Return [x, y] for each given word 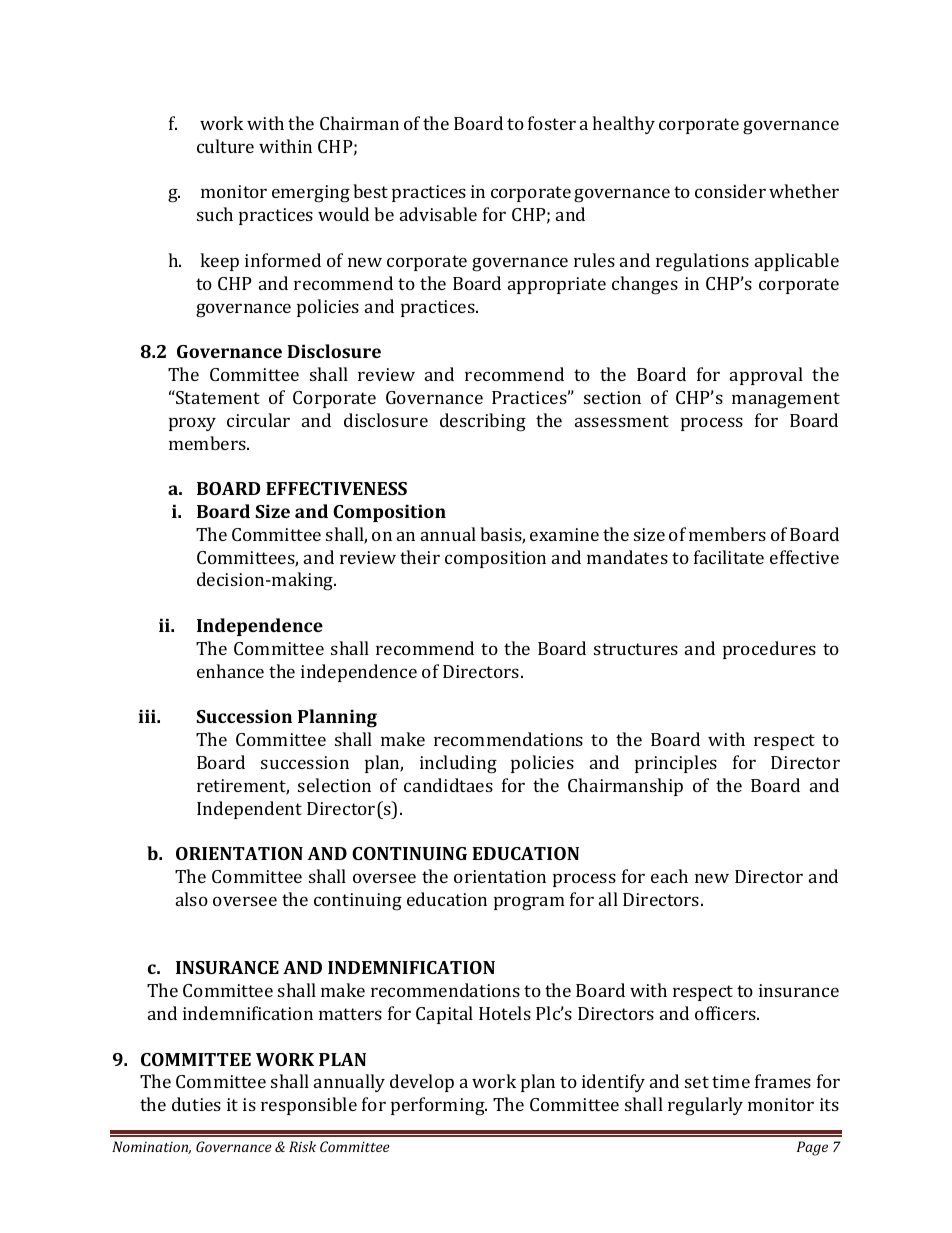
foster [552, 123]
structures [636, 649]
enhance [230, 671]
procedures [769, 650]
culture [225, 146]
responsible [309, 1106]
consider [730, 191]
